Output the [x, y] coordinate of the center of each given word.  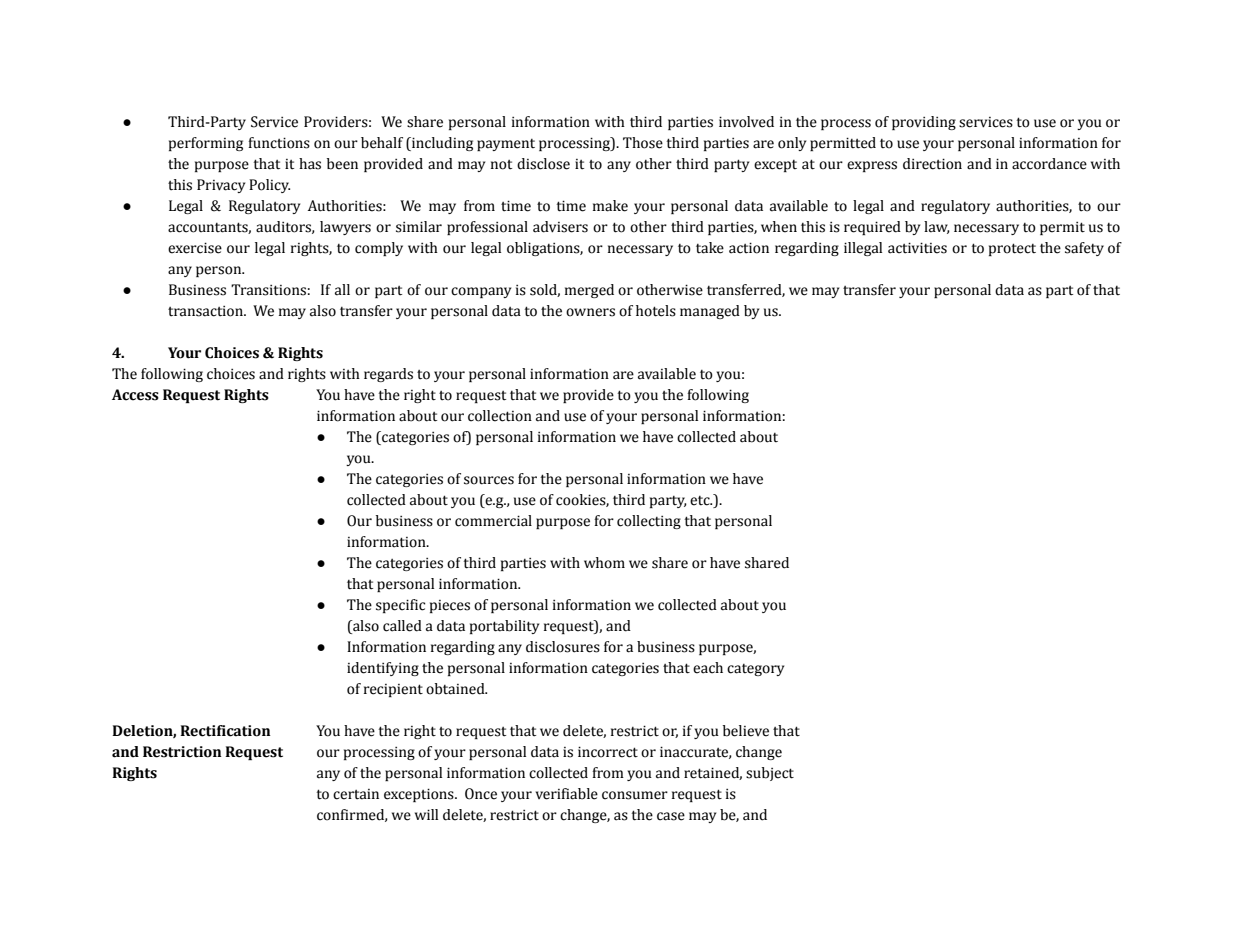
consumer [635, 795]
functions [279, 143]
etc [701, 501]
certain [356, 794]
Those [643, 143]
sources [489, 480]
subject [770, 774]
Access [135, 395]
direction [932, 164]
